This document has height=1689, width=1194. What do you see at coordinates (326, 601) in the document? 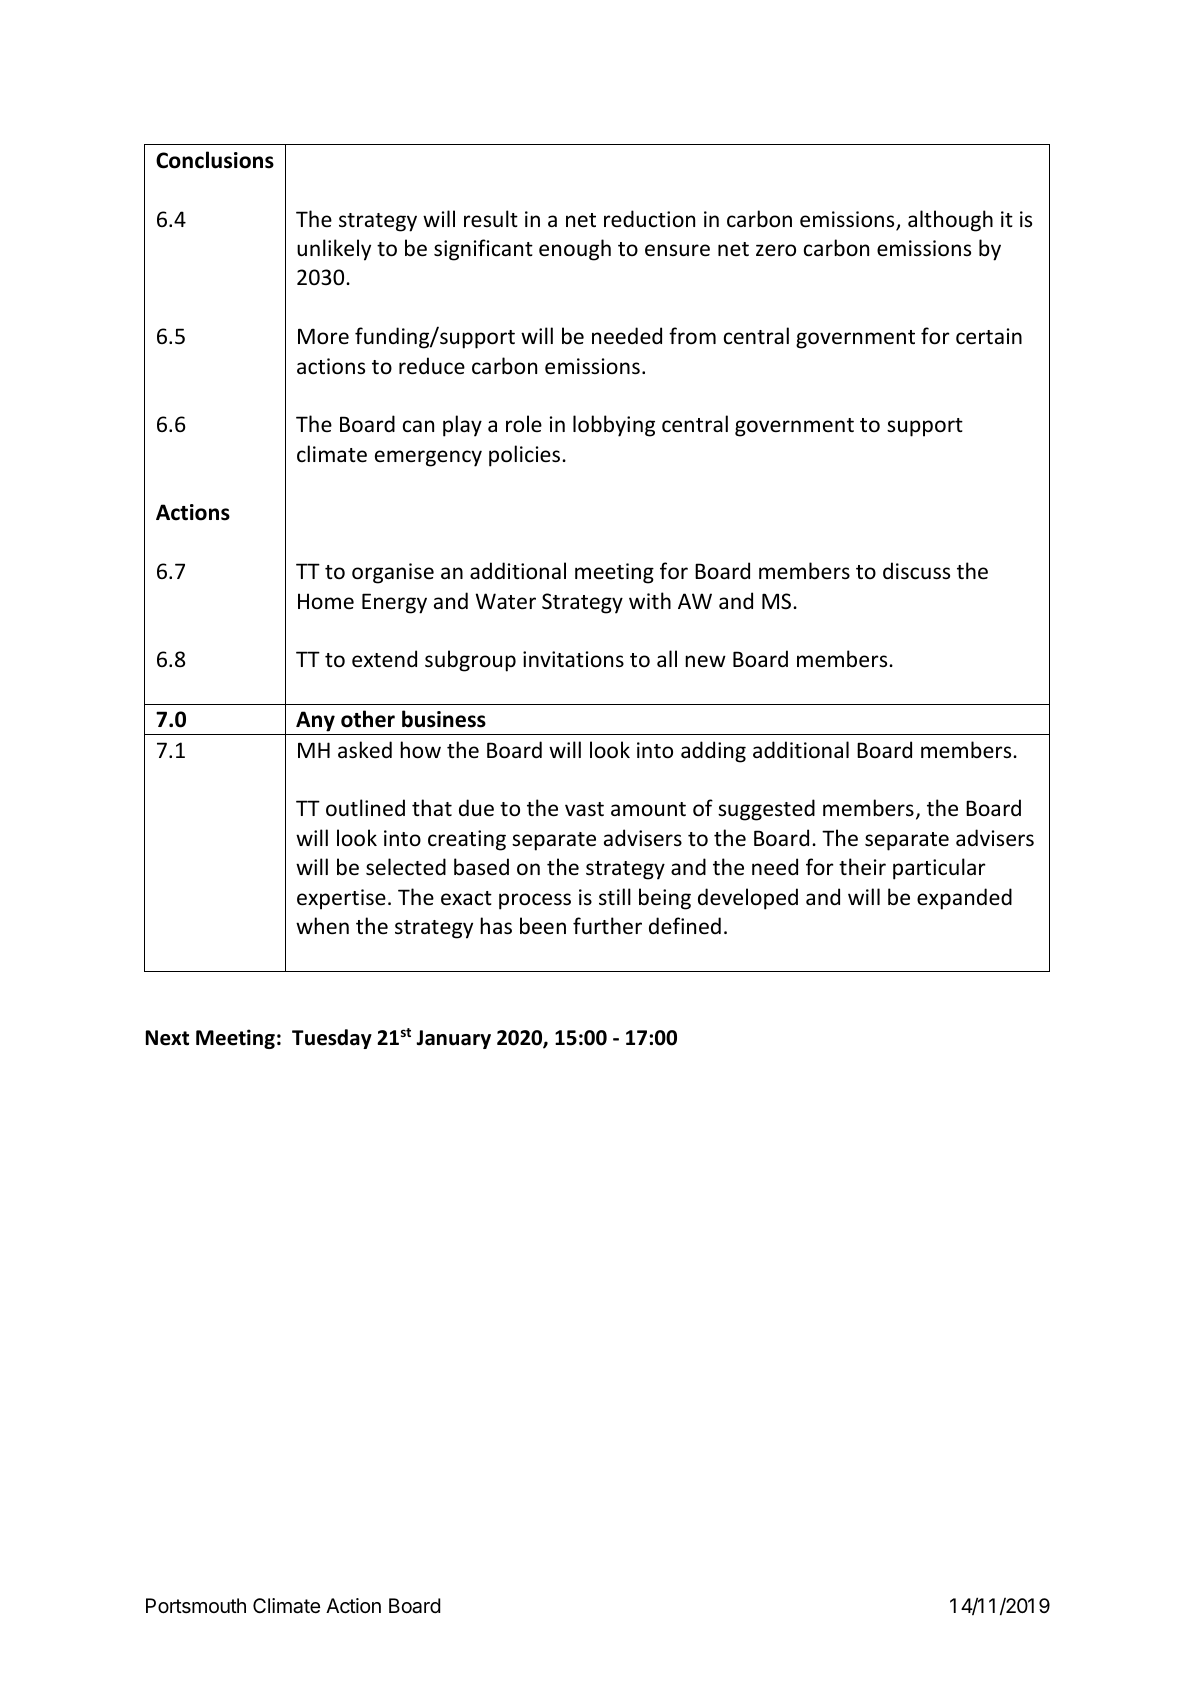
I see `Home` at bounding box center [326, 601].
